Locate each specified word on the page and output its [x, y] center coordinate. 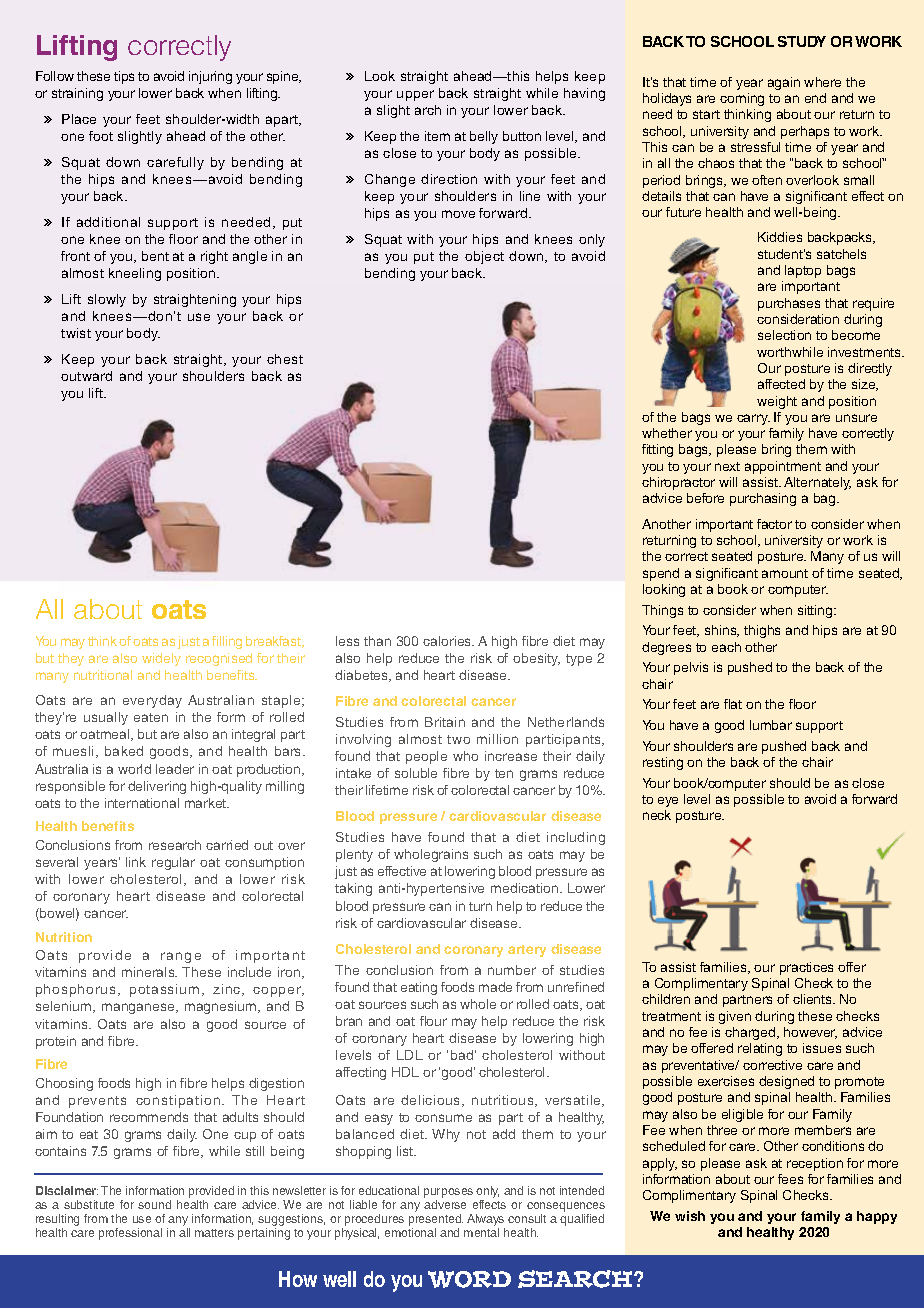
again [784, 83]
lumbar [771, 725]
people [426, 757]
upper [415, 95]
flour [433, 1021]
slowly [107, 300]
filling [227, 642]
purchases [789, 304]
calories [448, 641]
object [484, 257]
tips [124, 77]
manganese [139, 1008]
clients [814, 999]
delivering [157, 787]
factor [774, 524]
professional [130, 1234]
